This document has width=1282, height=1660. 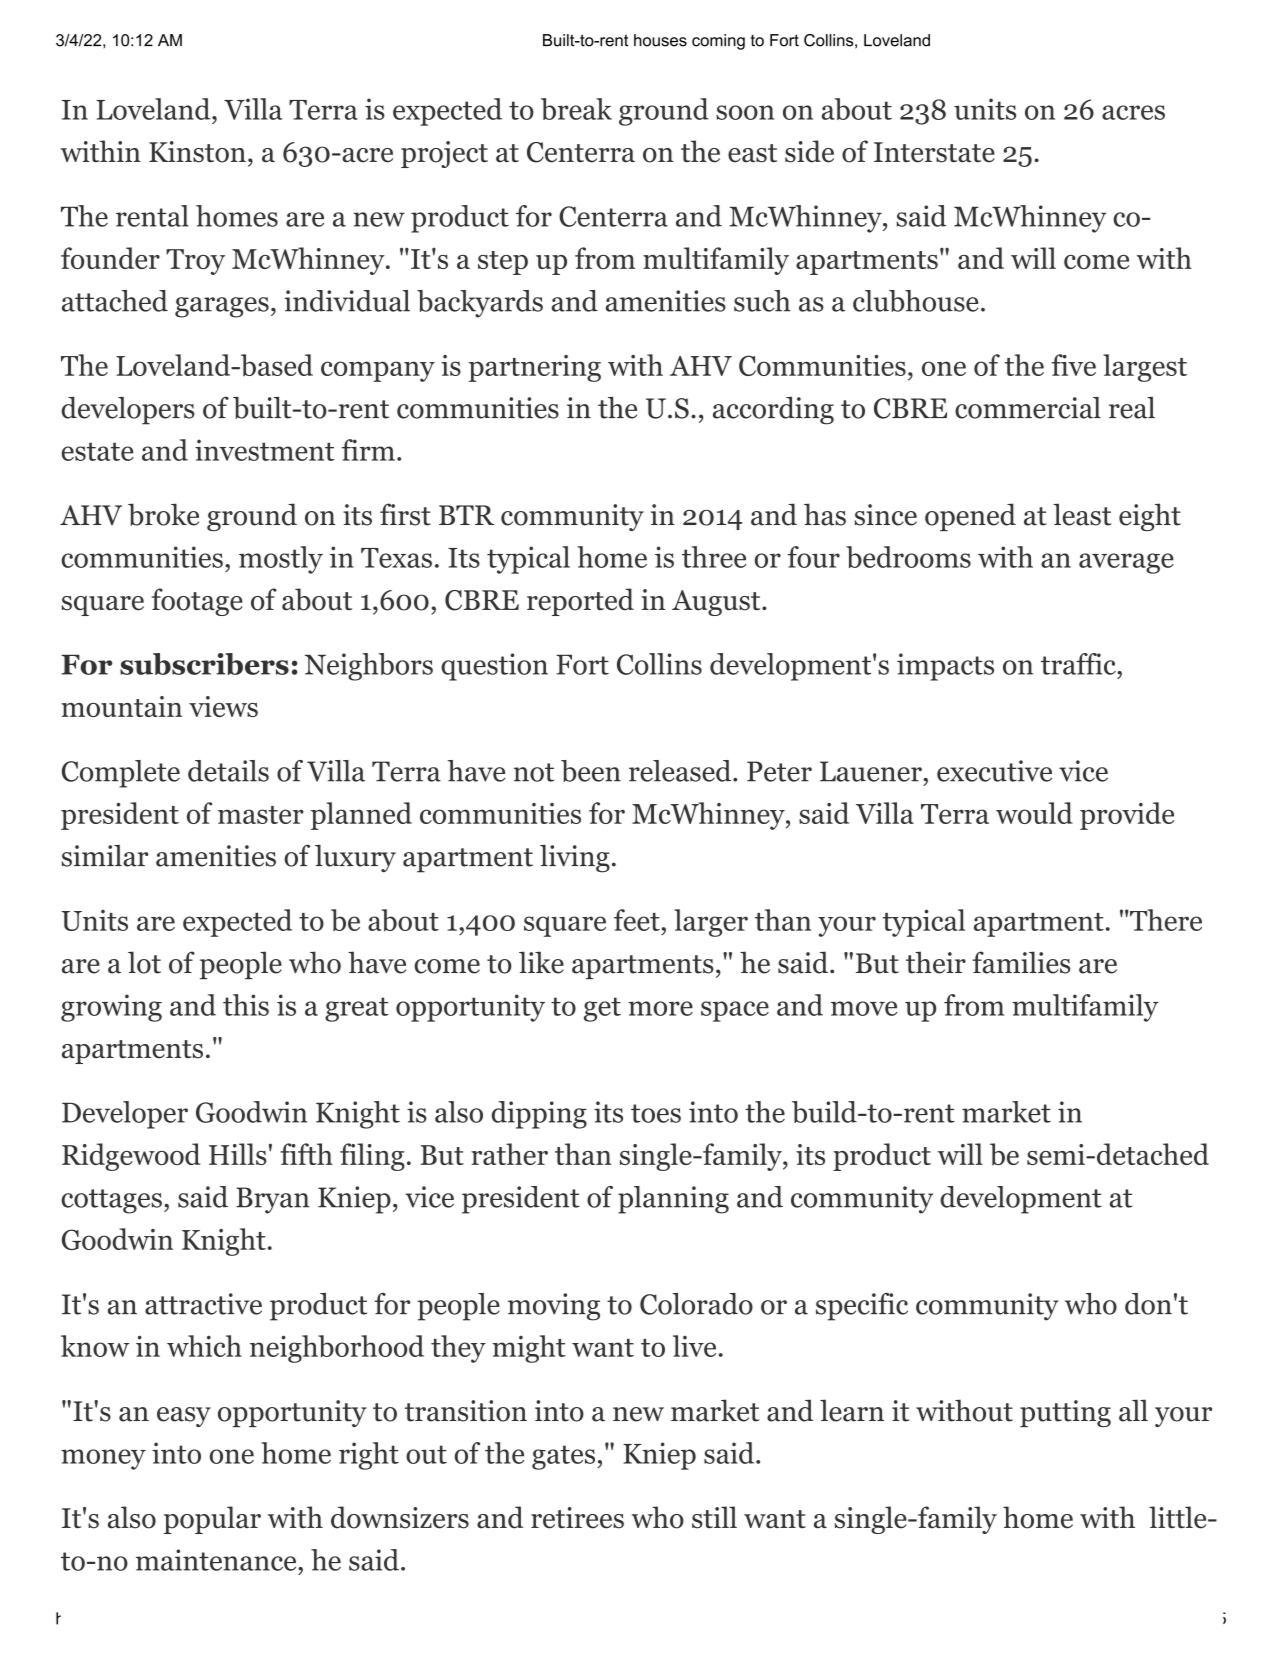 I want to click on commercial, so click(x=1028, y=408).
